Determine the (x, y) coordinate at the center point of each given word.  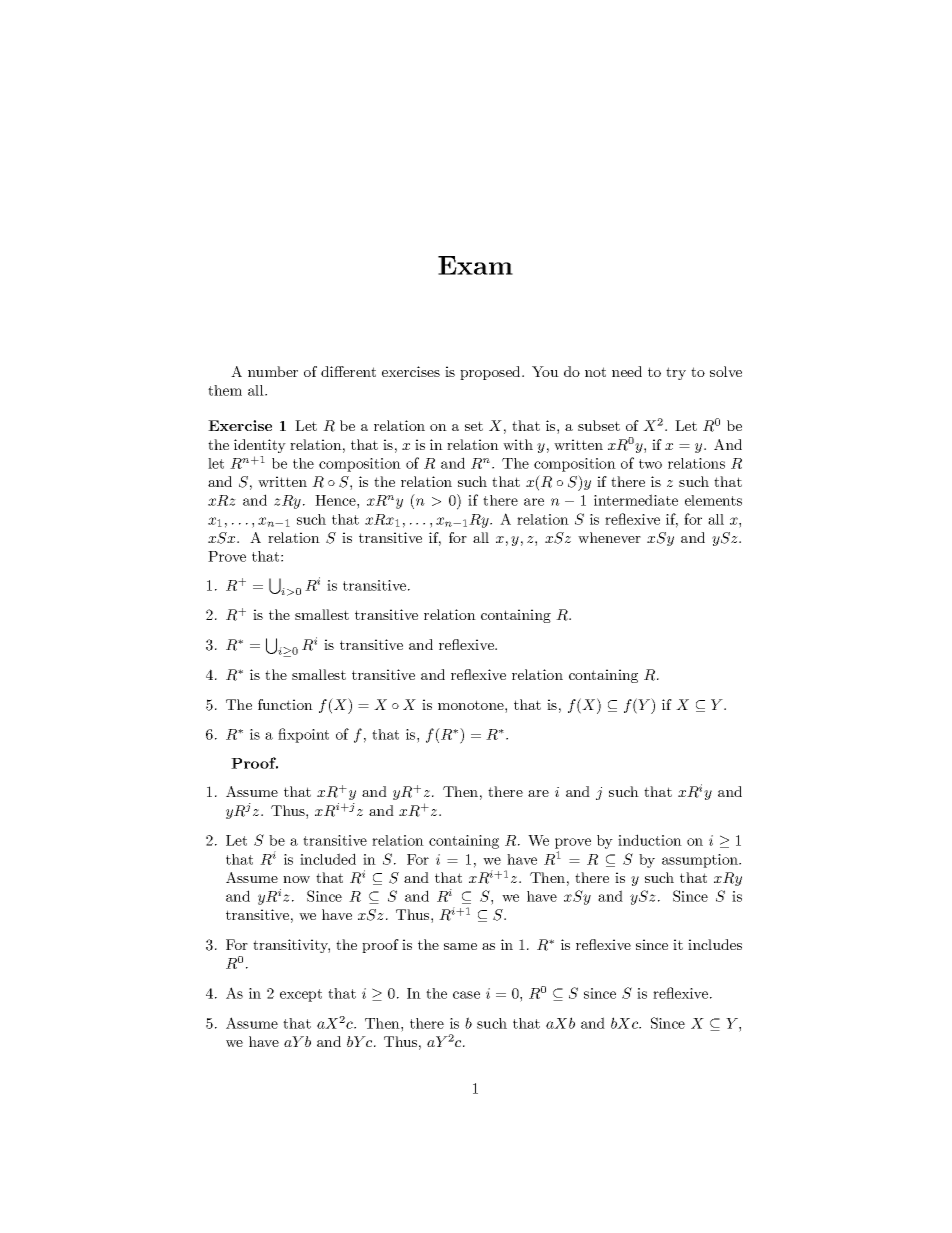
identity (260, 446)
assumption (701, 861)
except (301, 995)
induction (650, 840)
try (676, 373)
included (328, 859)
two (650, 464)
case (466, 995)
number (273, 371)
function (285, 704)
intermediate (636, 500)
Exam (475, 265)
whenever (609, 537)
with (518, 444)
